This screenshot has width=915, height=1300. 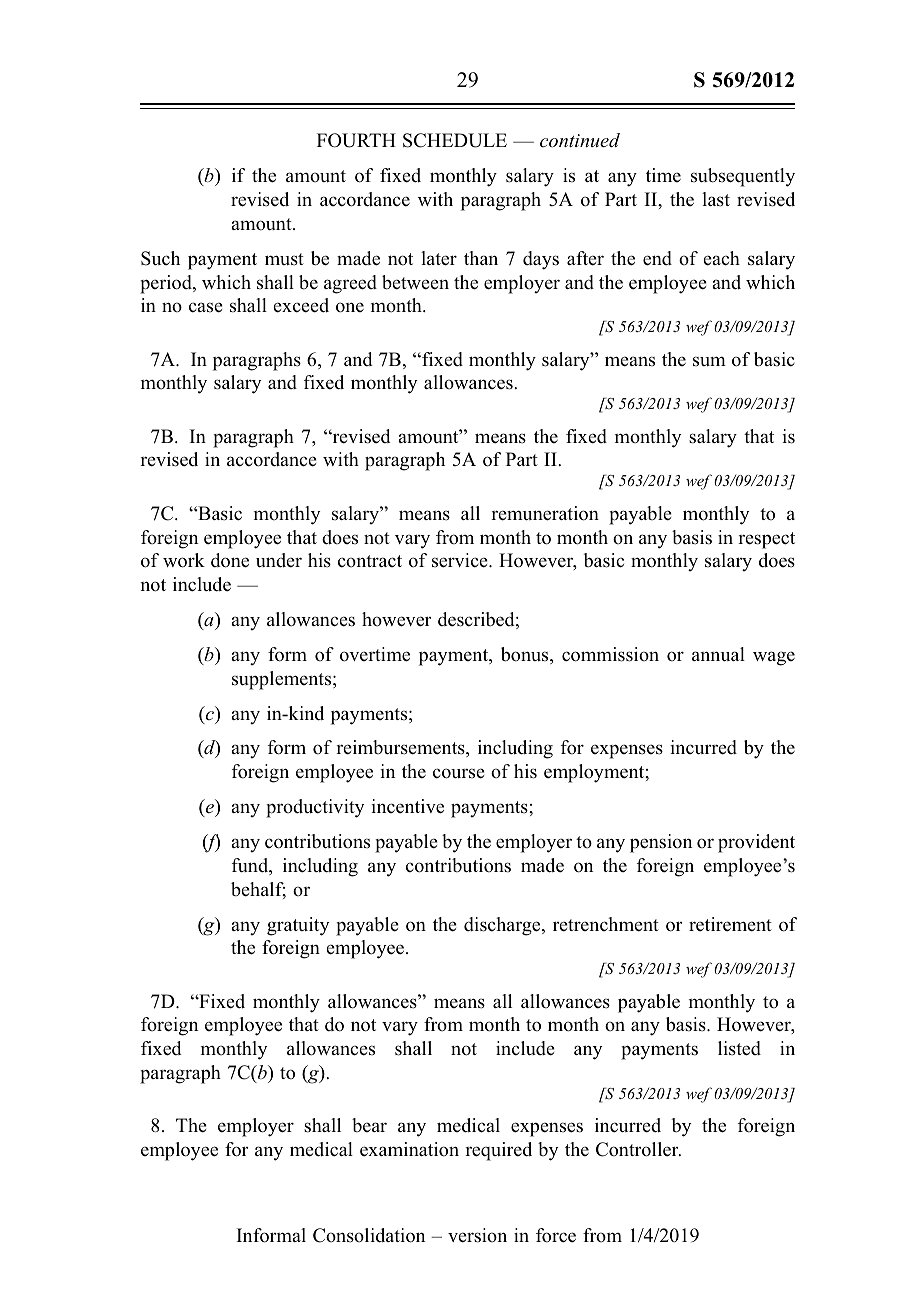 I want to click on last, so click(x=716, y=199).
